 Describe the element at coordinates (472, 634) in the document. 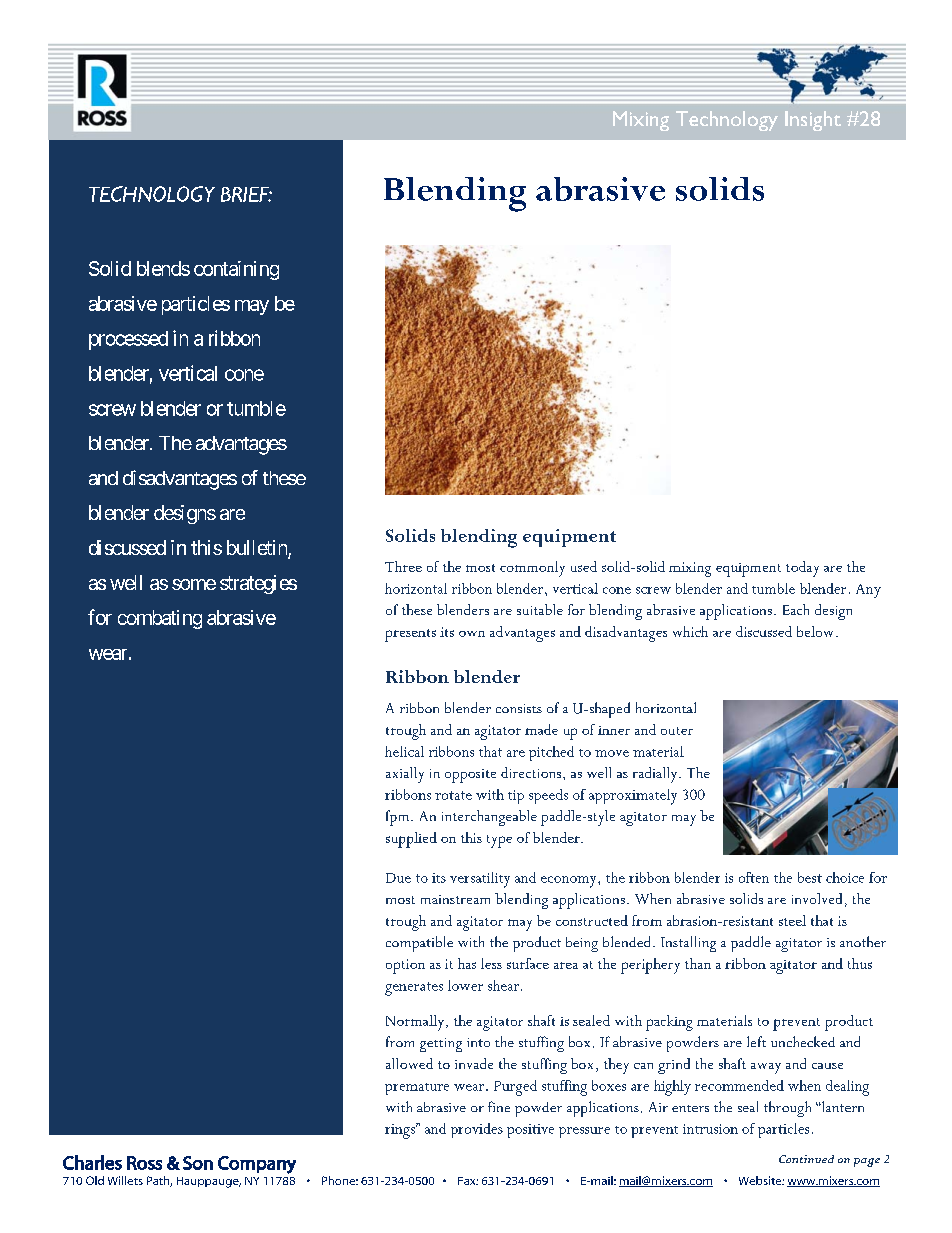

I see `own` at that location.
